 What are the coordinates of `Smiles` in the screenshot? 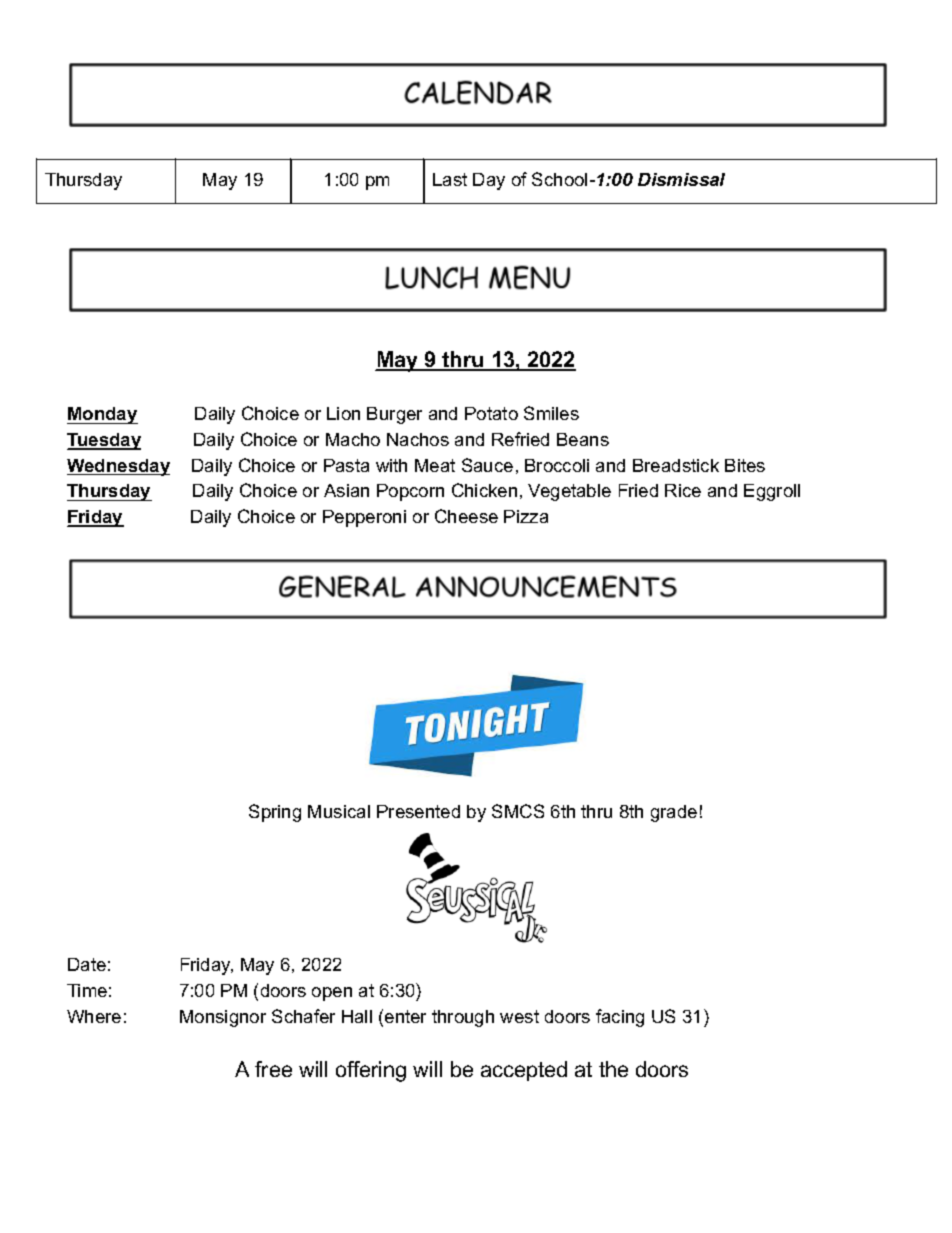 It's located at (551, 413).
